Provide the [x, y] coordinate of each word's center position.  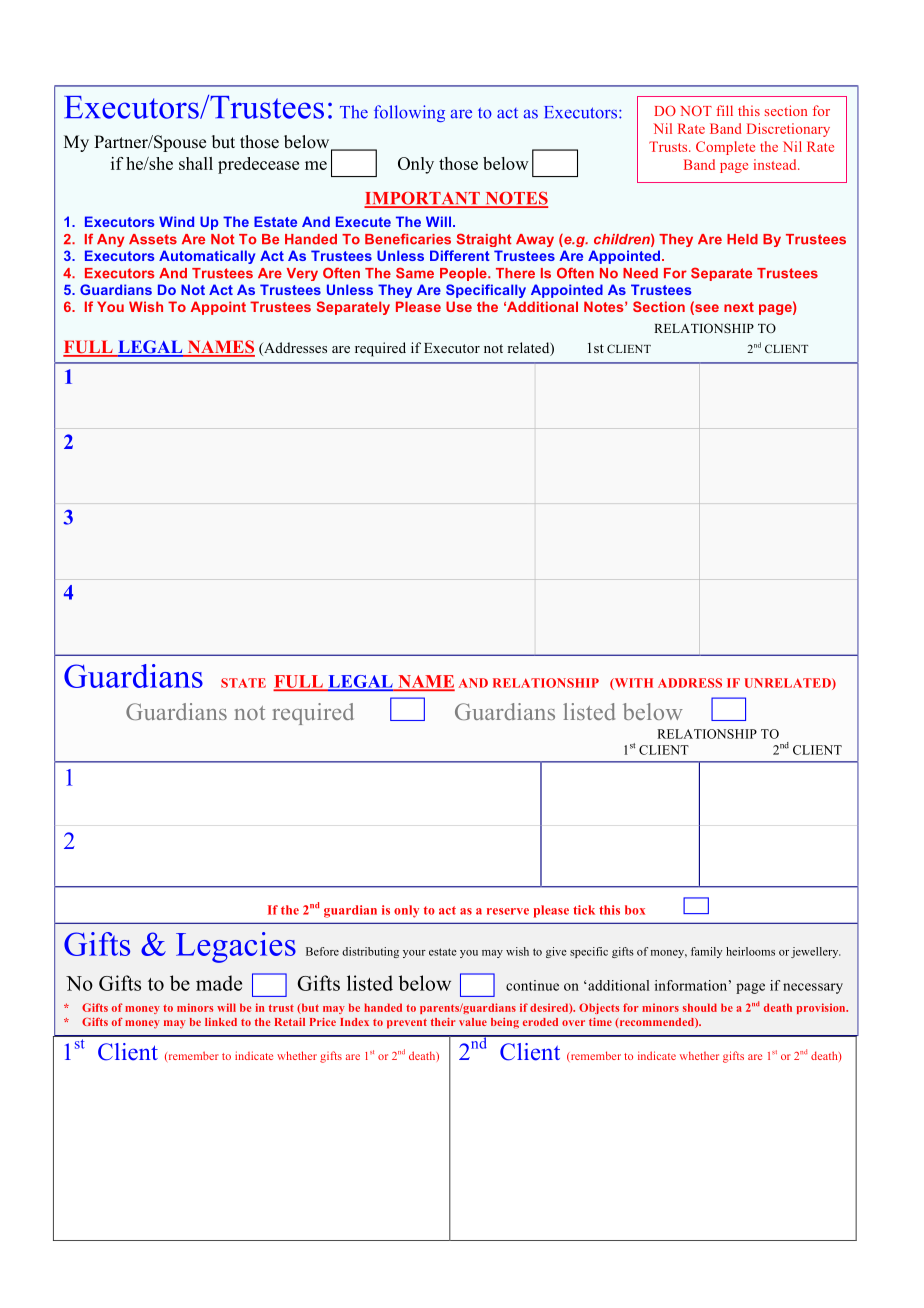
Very [302, 274]
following [409, 113]
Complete [725, 148]
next [739, 307]
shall [196, 163]
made [219, 983]
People [464, 274]
